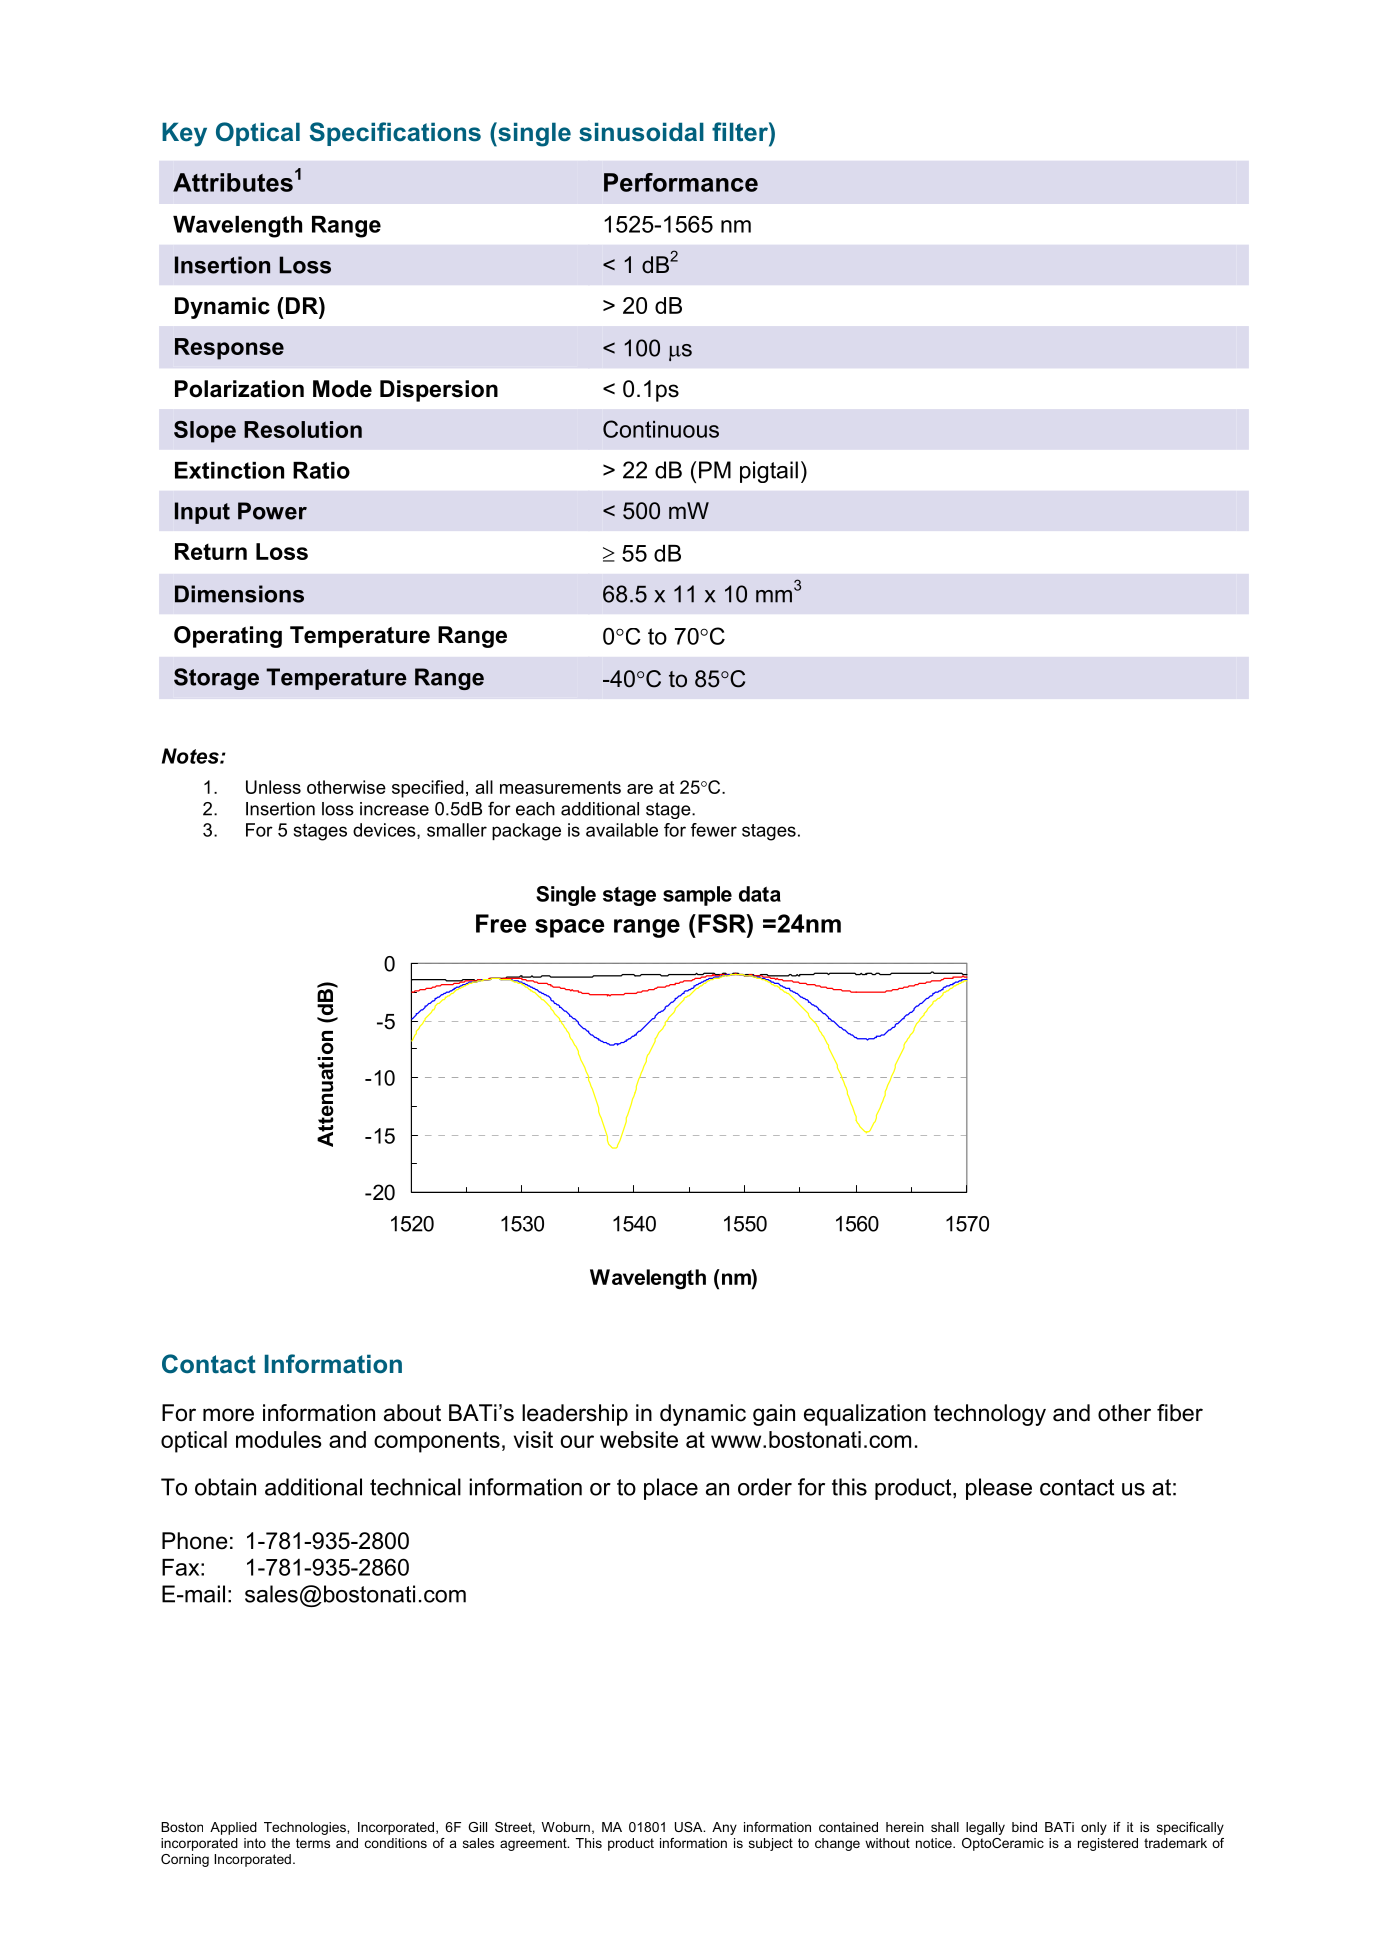 The image size is (1384, 1958). What do you see at coordinates (661, 429) in the screenshot?
I see `Continuous` at bounding box center [661, 429].
